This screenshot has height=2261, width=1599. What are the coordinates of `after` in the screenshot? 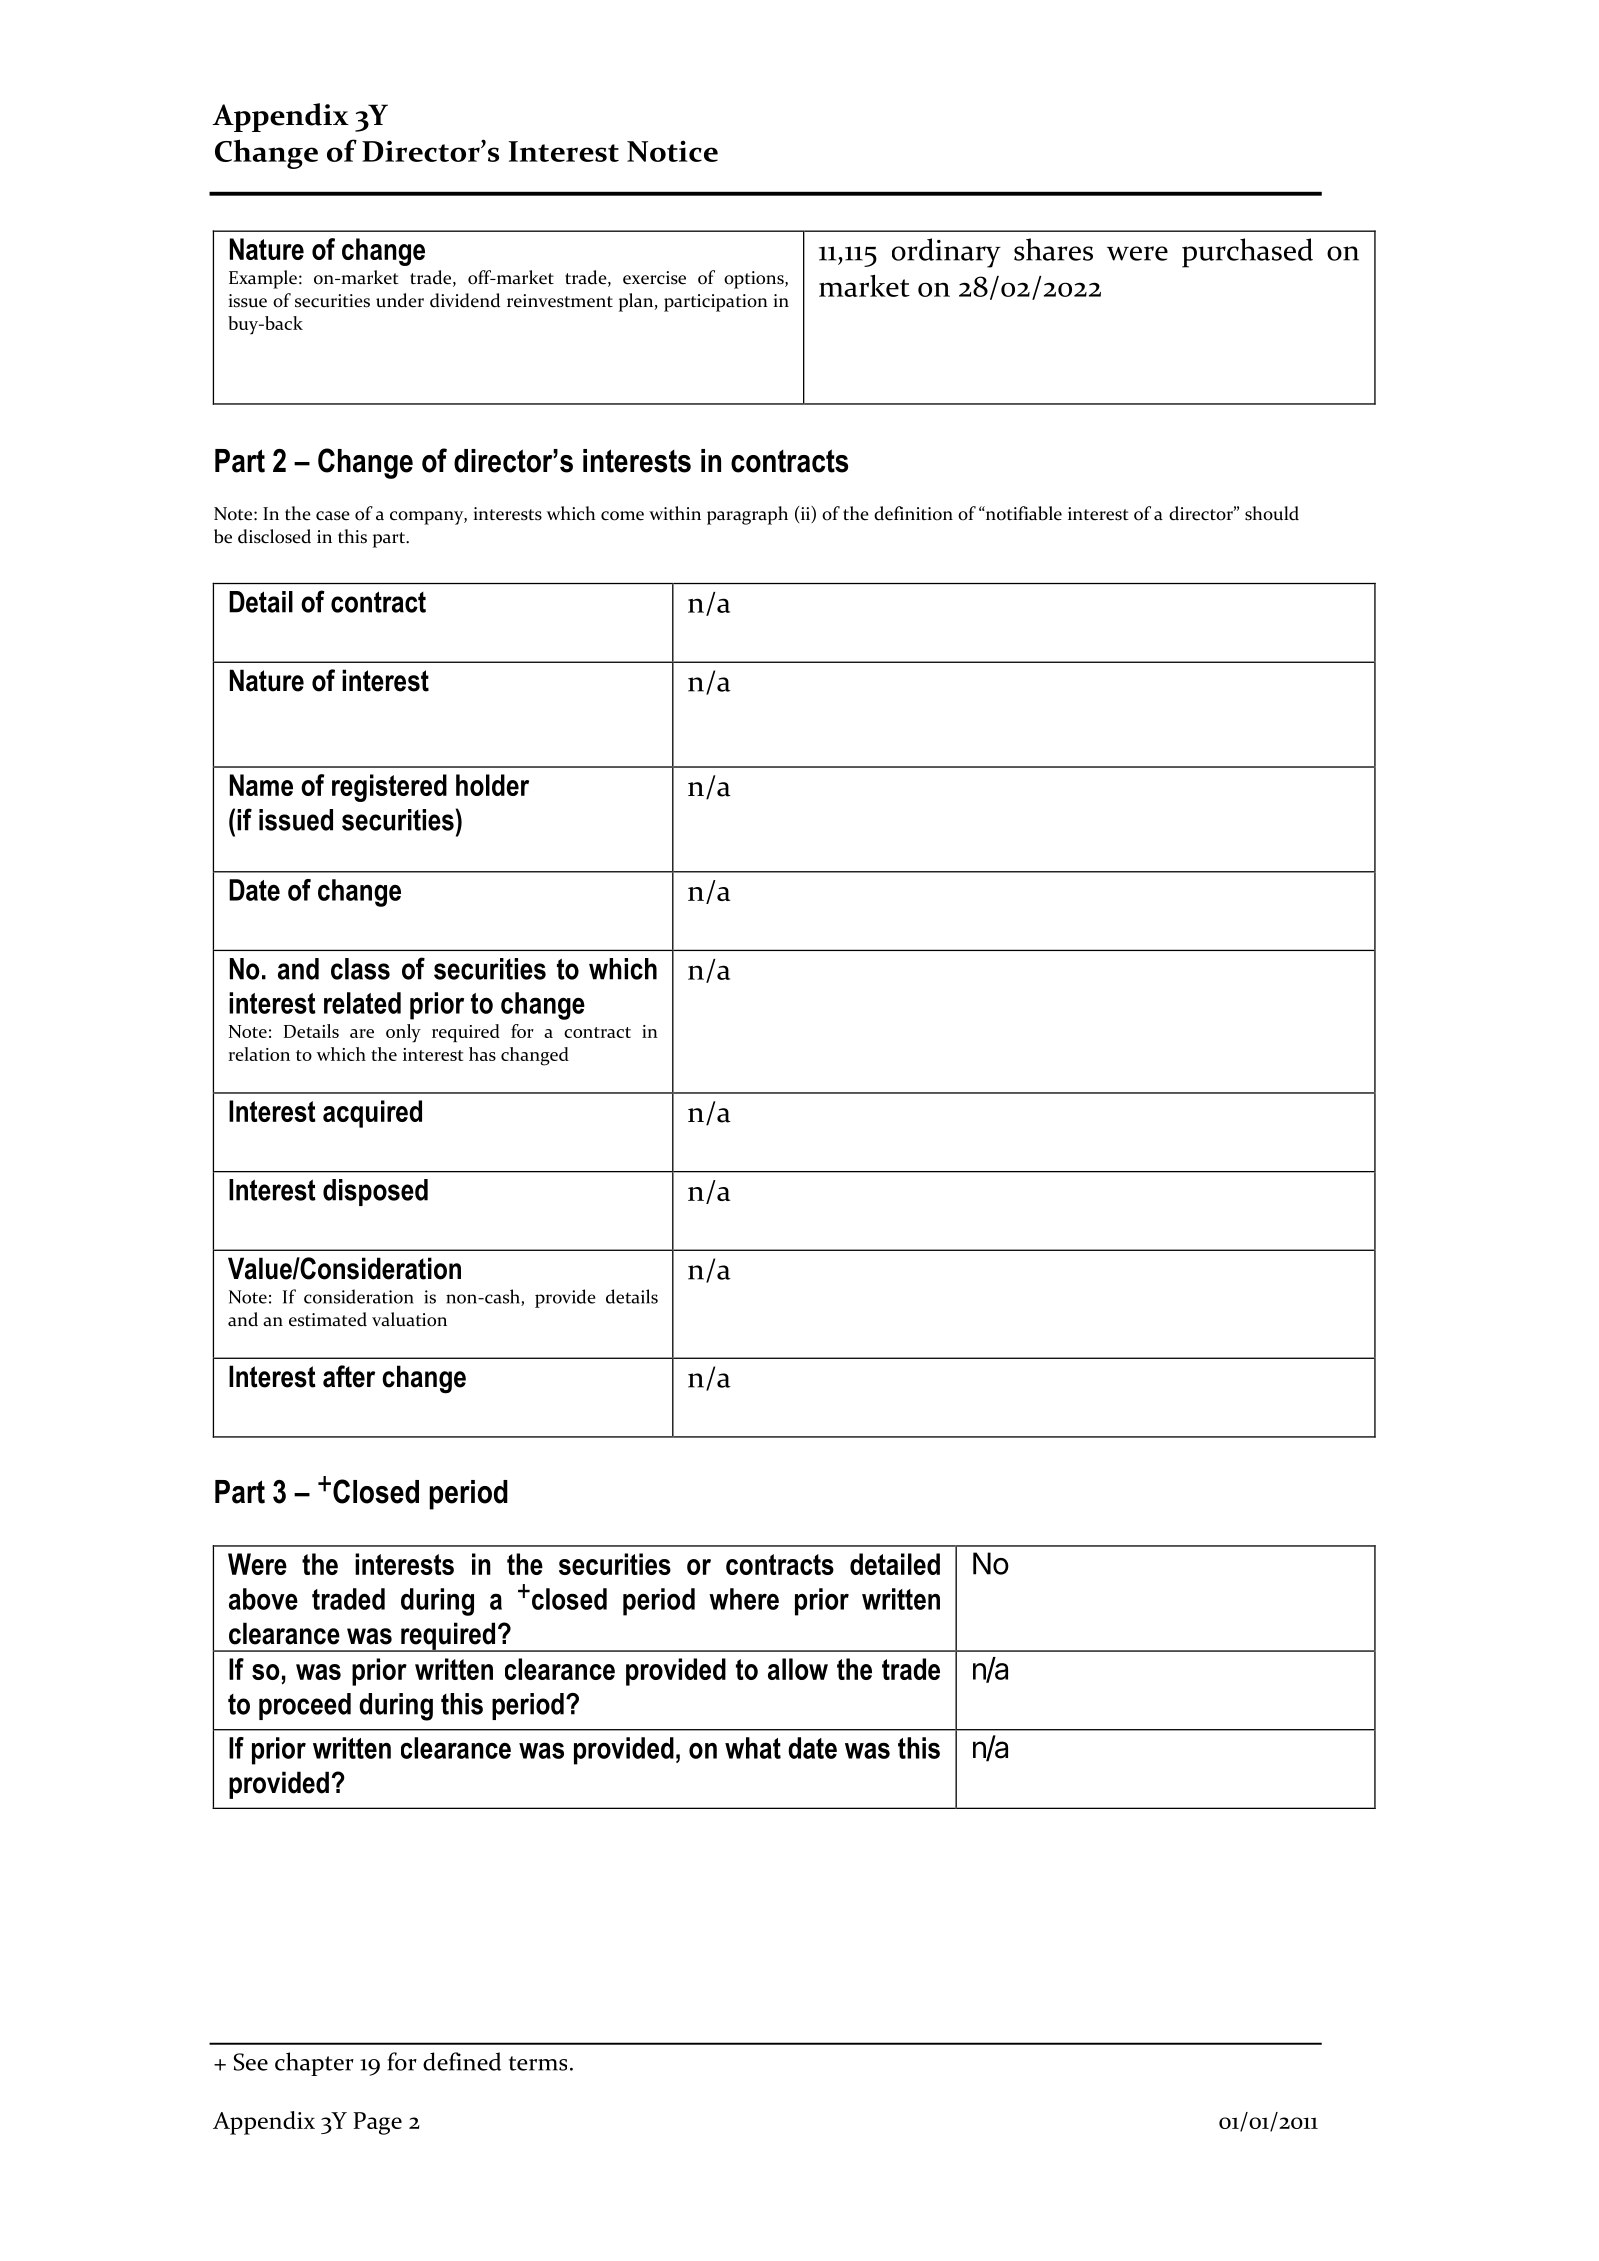 It's located at (349, 1376).
